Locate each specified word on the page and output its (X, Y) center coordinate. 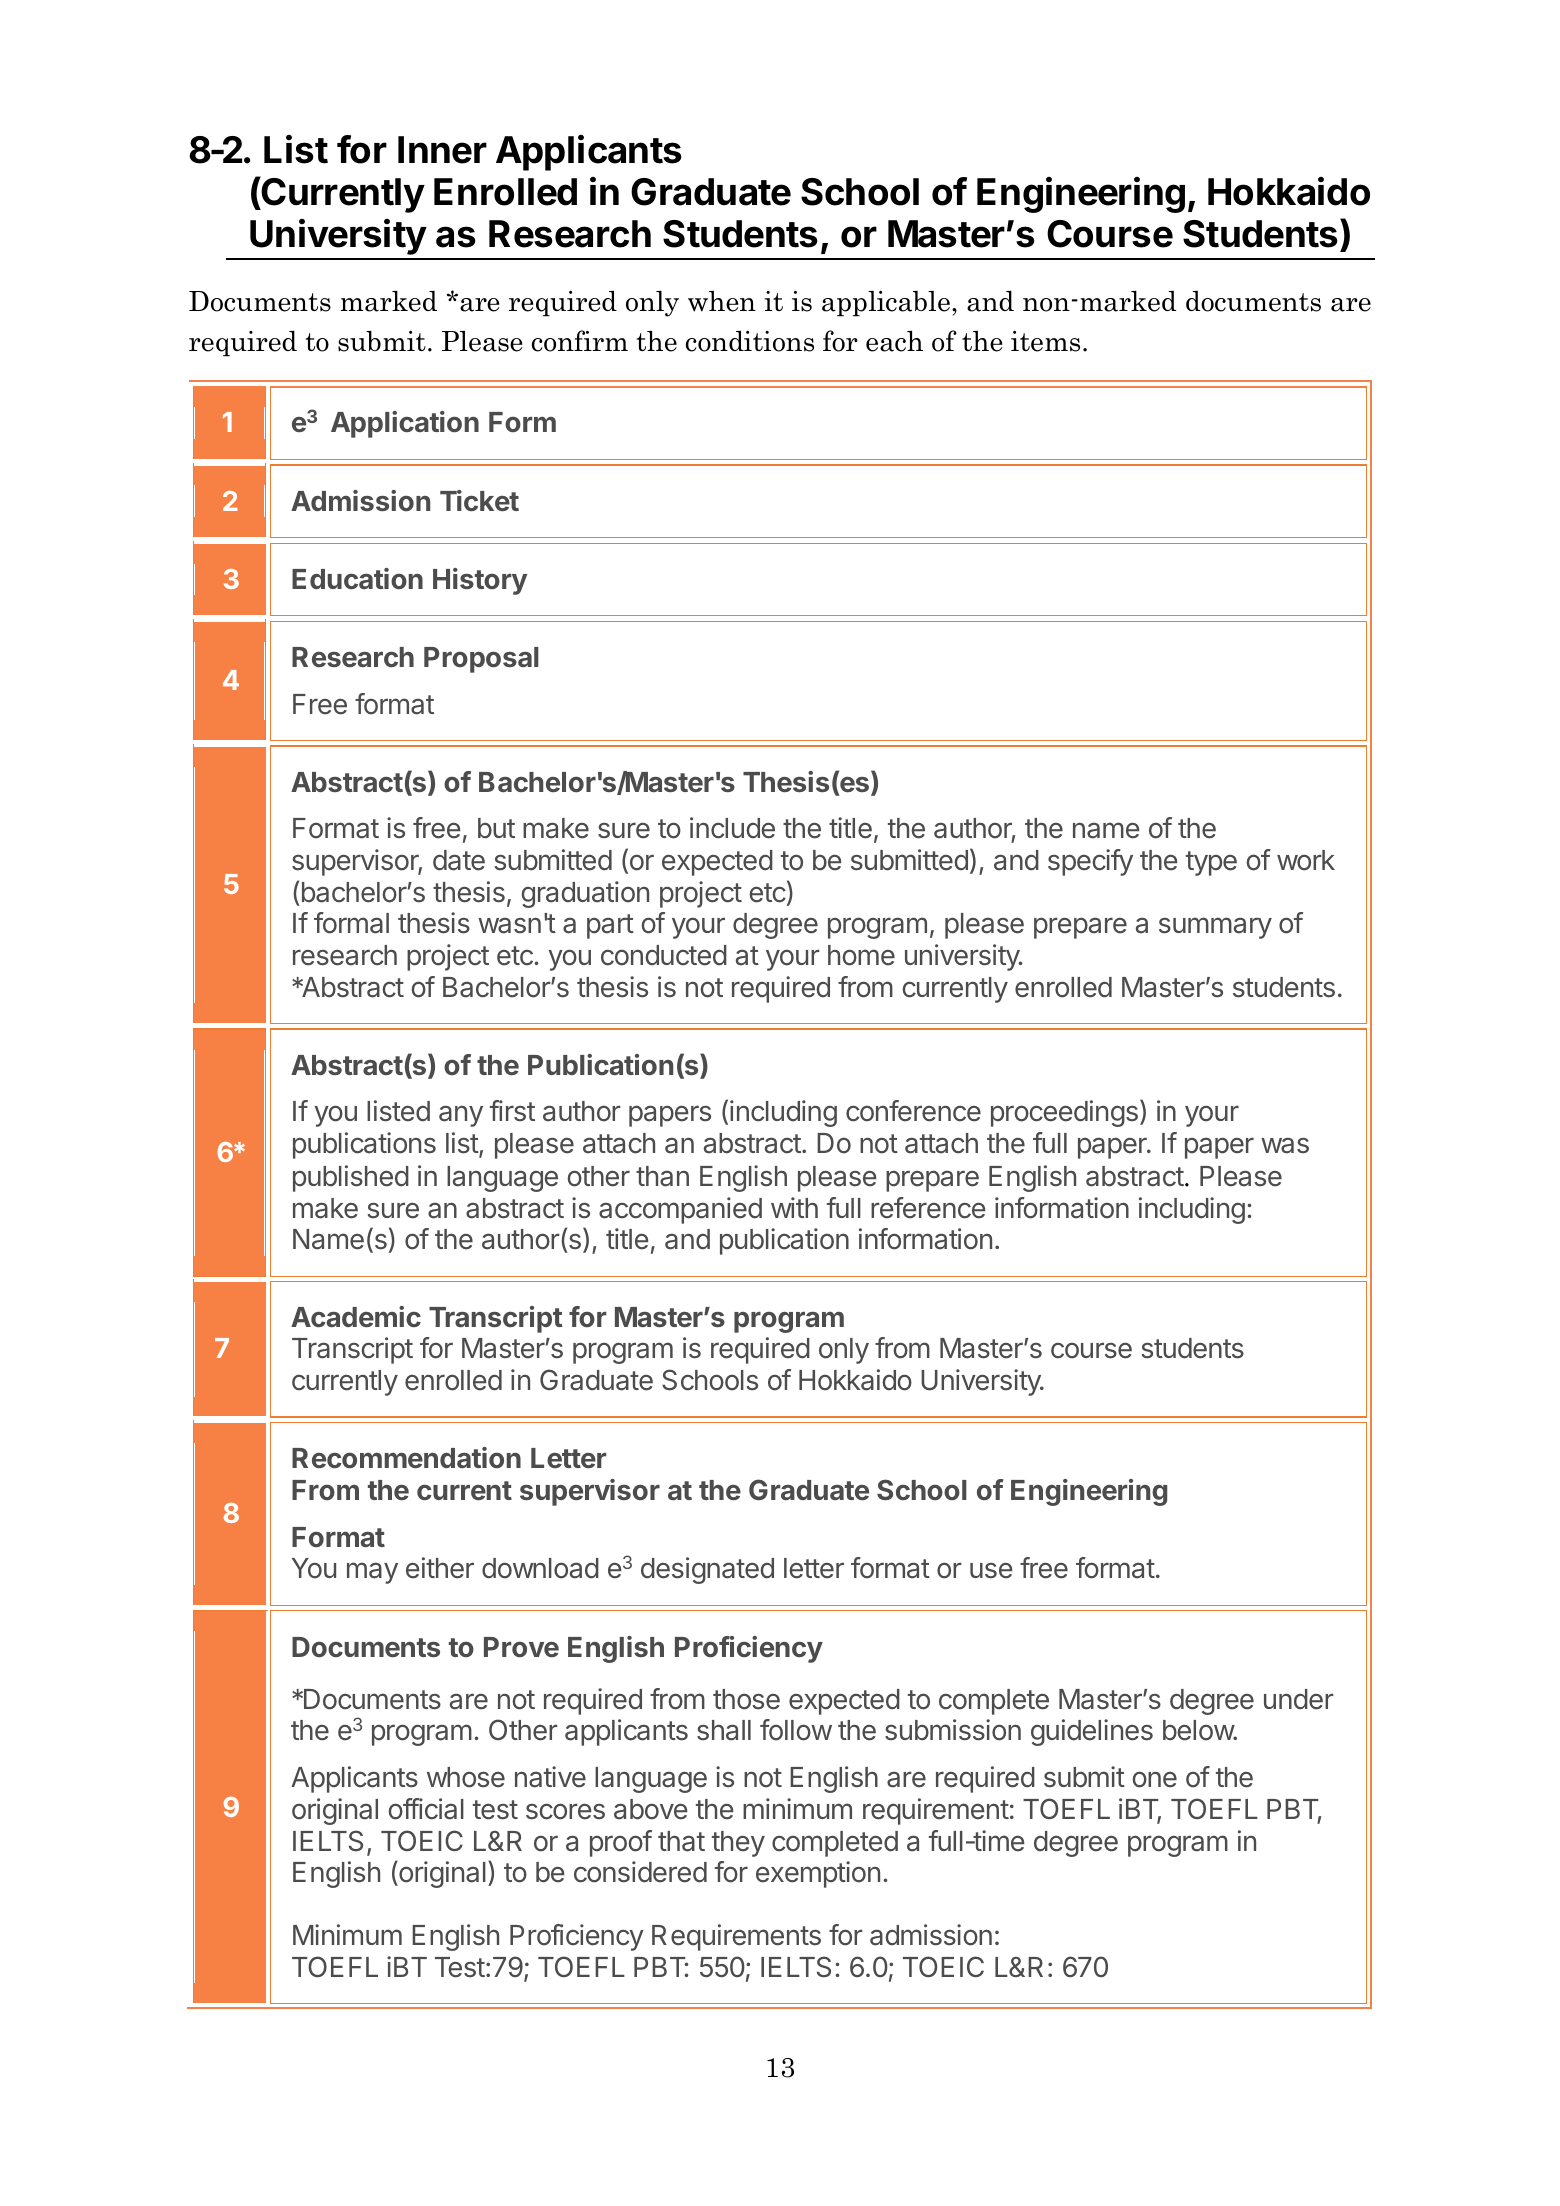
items (1045, 341)
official (426, 1809)
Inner (442, 150)
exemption (818, 1874)
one (1154, 1780)
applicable (886, 304)
